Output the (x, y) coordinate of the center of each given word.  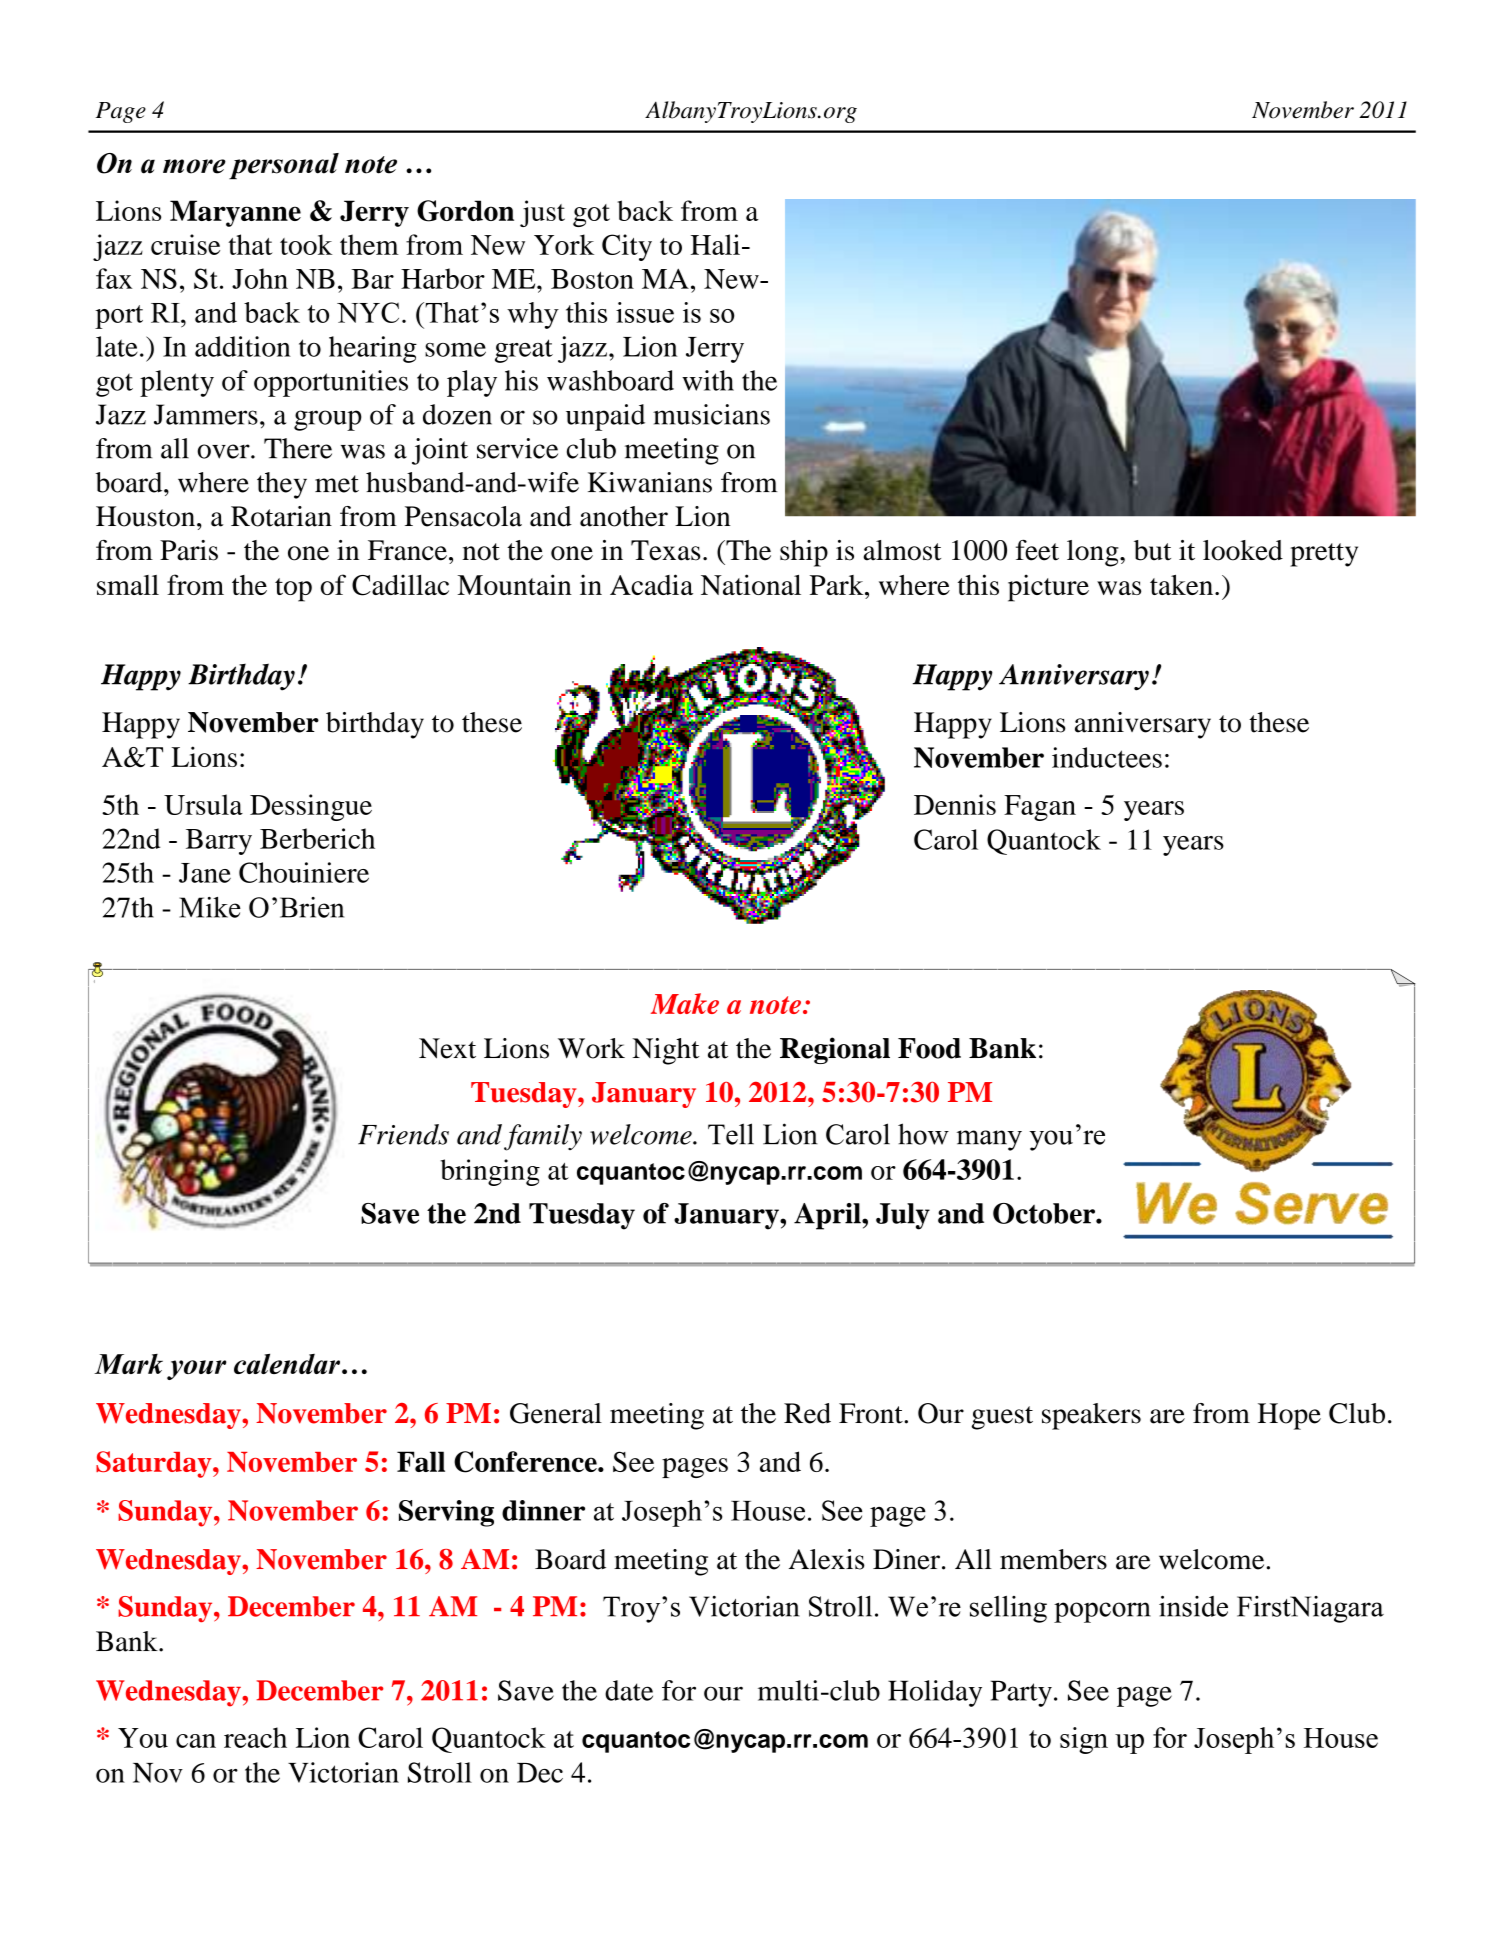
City (627, 247)
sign (1084, 1740)
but (1152, 550)
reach (255, 1737)
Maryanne (235, 213)
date (629, 1690)
